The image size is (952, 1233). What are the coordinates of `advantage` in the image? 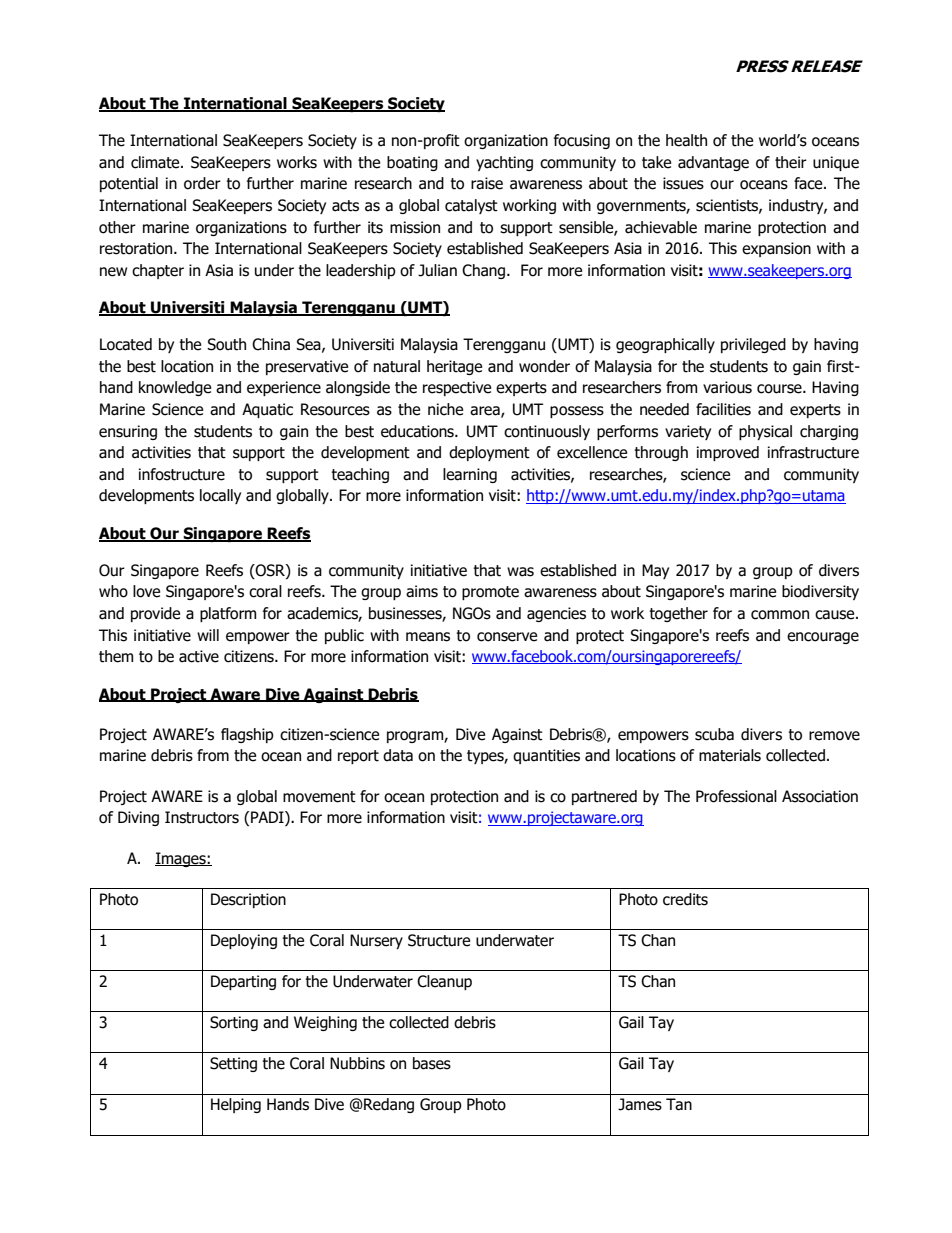 It's located at (713, 163).
